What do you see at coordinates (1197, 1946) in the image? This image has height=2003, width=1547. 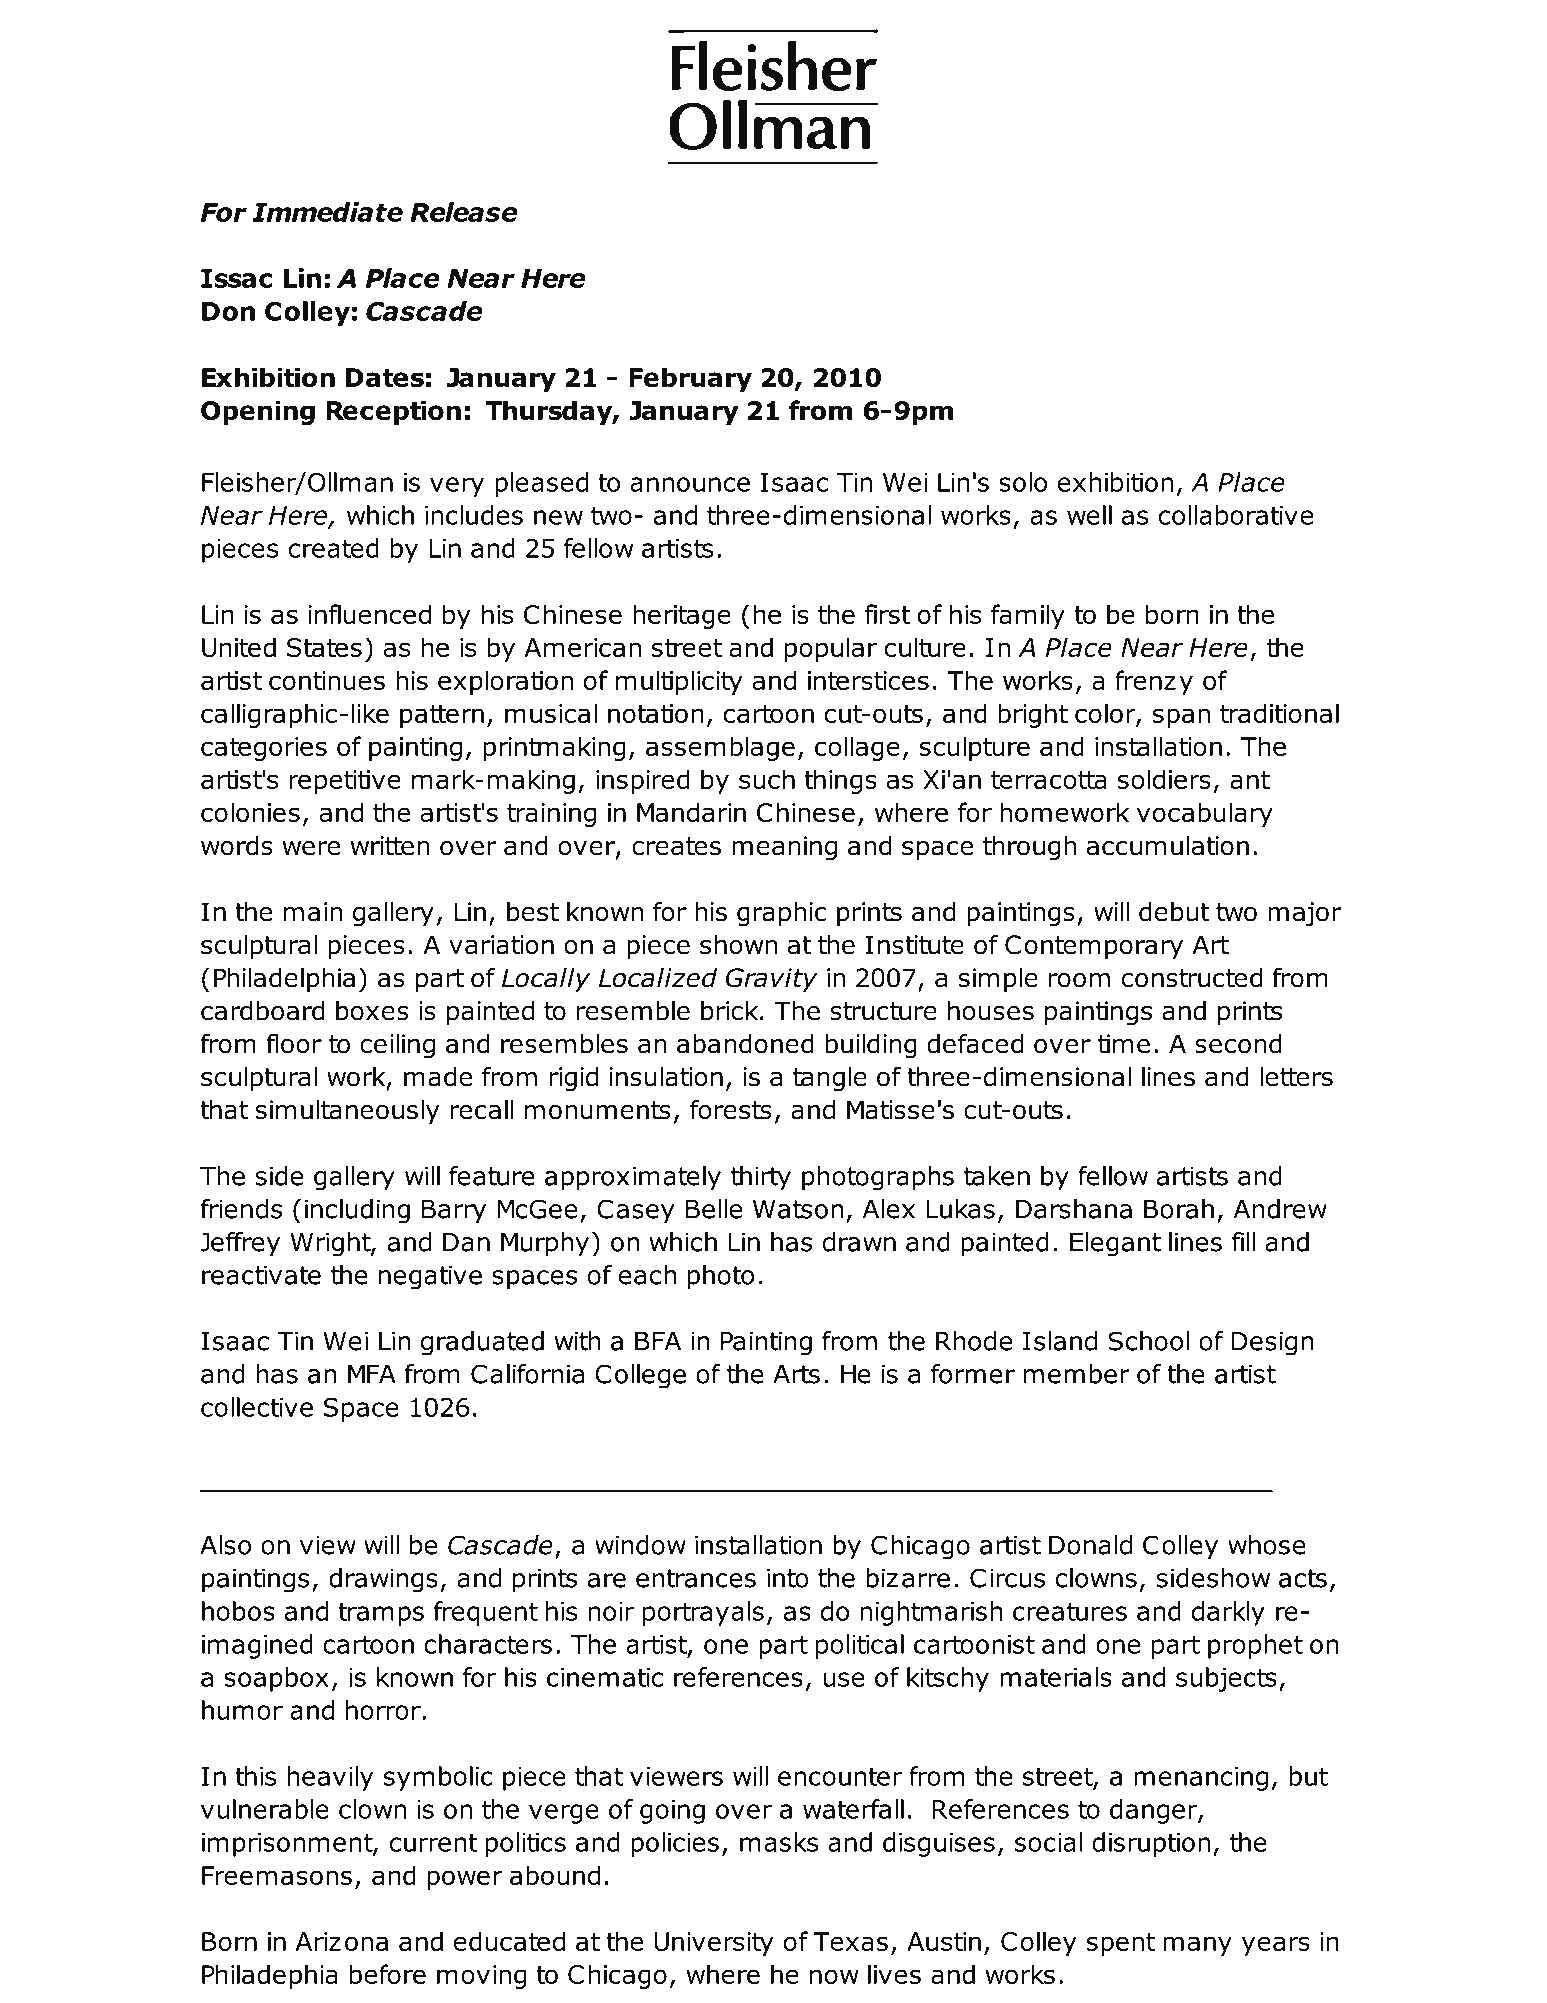 I see `many` at bounding box center [1197, 1946].
